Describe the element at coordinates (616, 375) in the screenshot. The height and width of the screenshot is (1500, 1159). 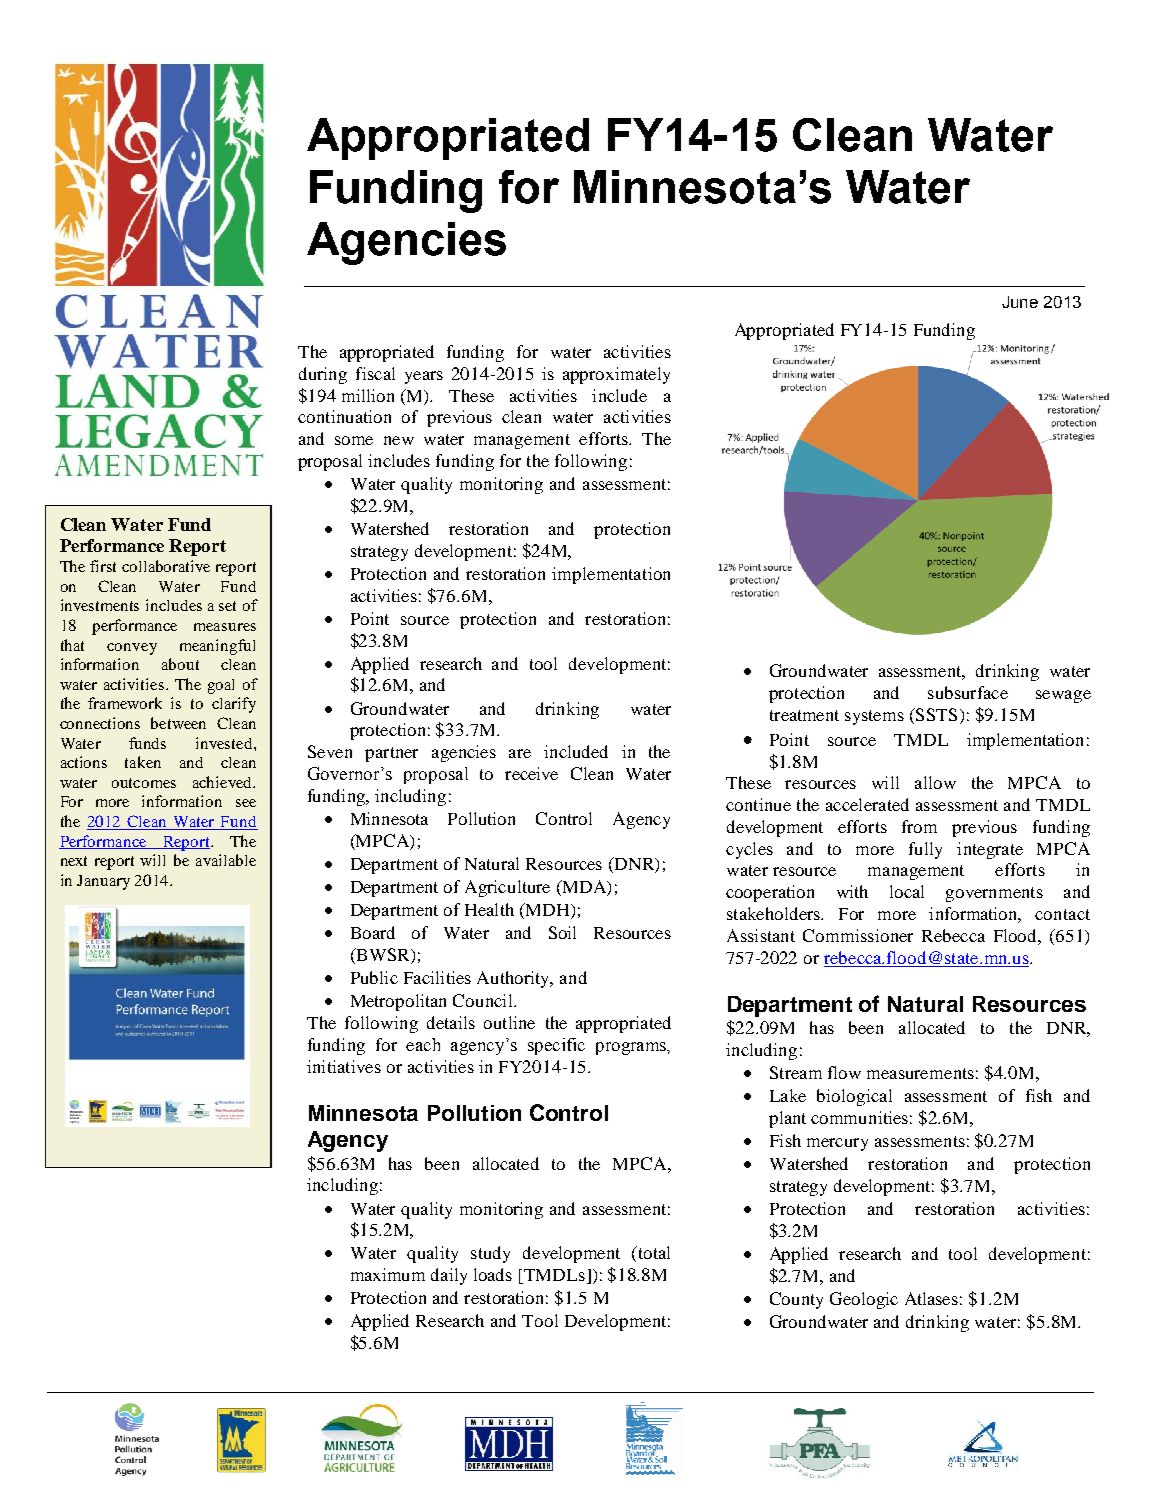
I see `approximately` at that location.
